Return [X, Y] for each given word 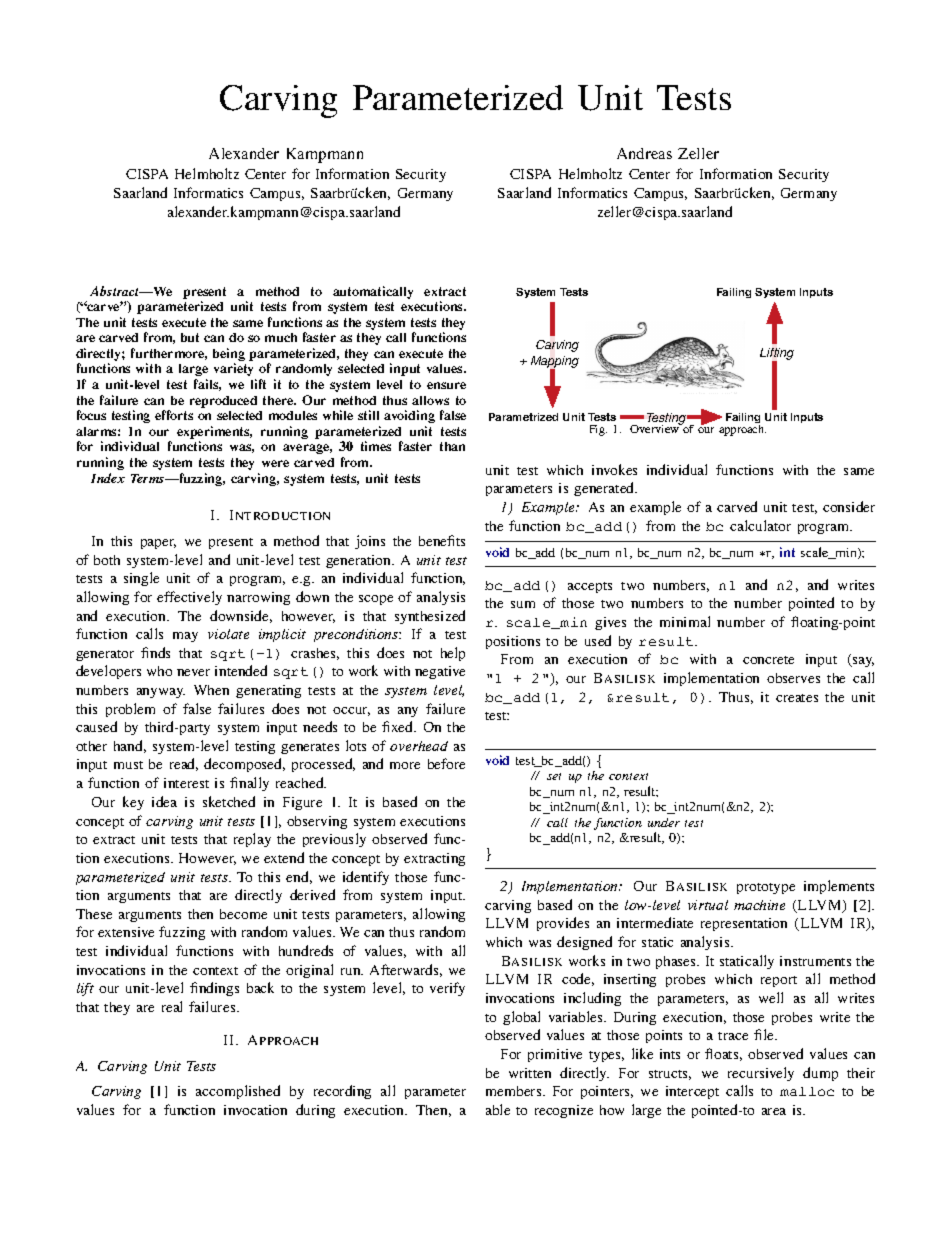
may [185, 637]
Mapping [555, 363]
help [453, 654]
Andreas [644, 153]
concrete [768, 660]
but [190, 337]
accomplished [238, 1092]
